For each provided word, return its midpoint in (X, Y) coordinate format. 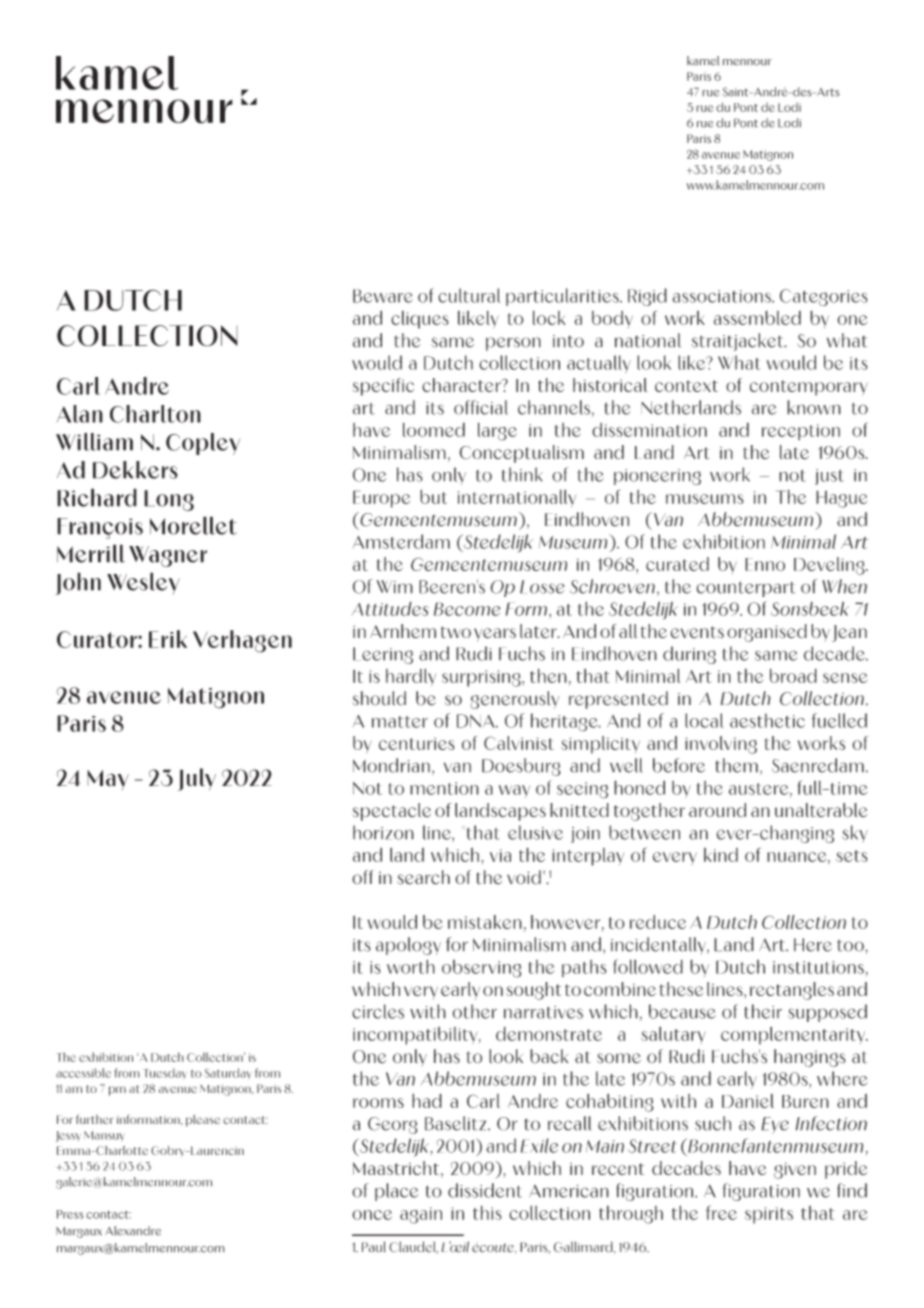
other (474, 1011)
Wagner (168, 556)
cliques (420, 320)
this (487, 1212)
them (737, 765)
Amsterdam (401, 541)
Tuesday (165, 1073)
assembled (757, 317)
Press (70, 1214)
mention (444, 788)
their (763, 1011)
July (197, 779)
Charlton (155, 414)
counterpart (746, 589)
